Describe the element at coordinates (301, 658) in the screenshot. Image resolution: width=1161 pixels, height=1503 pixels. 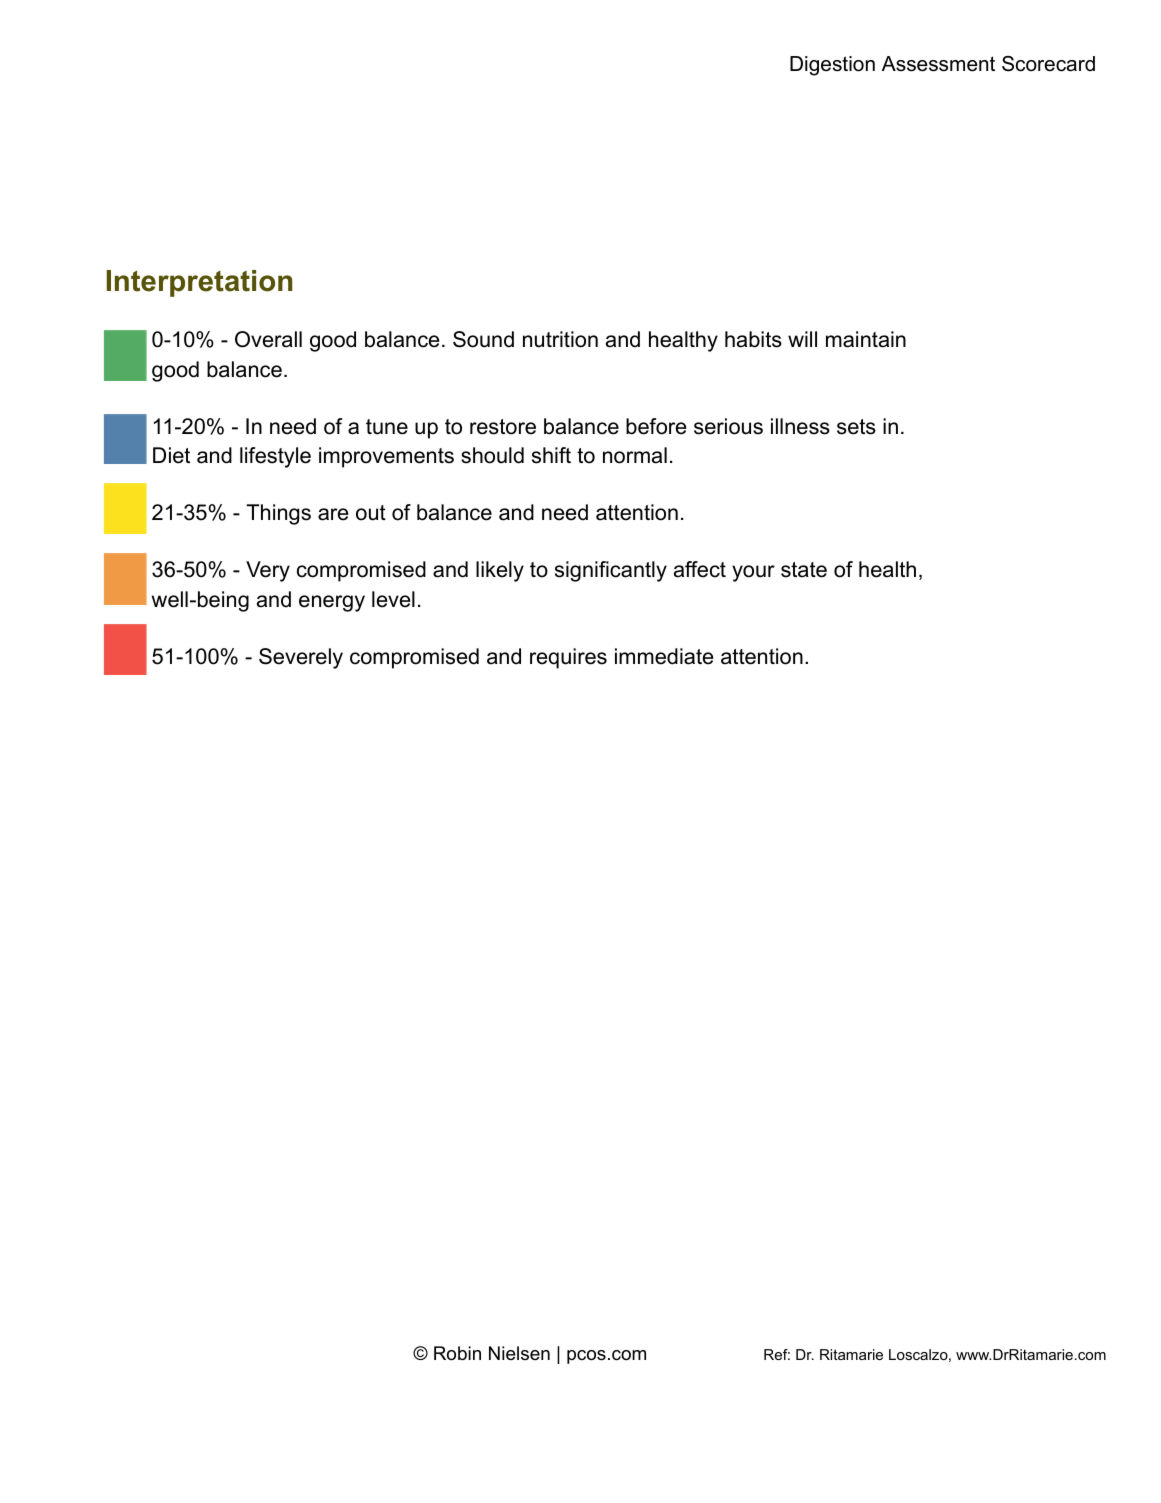
I see `Severely` at that location.
